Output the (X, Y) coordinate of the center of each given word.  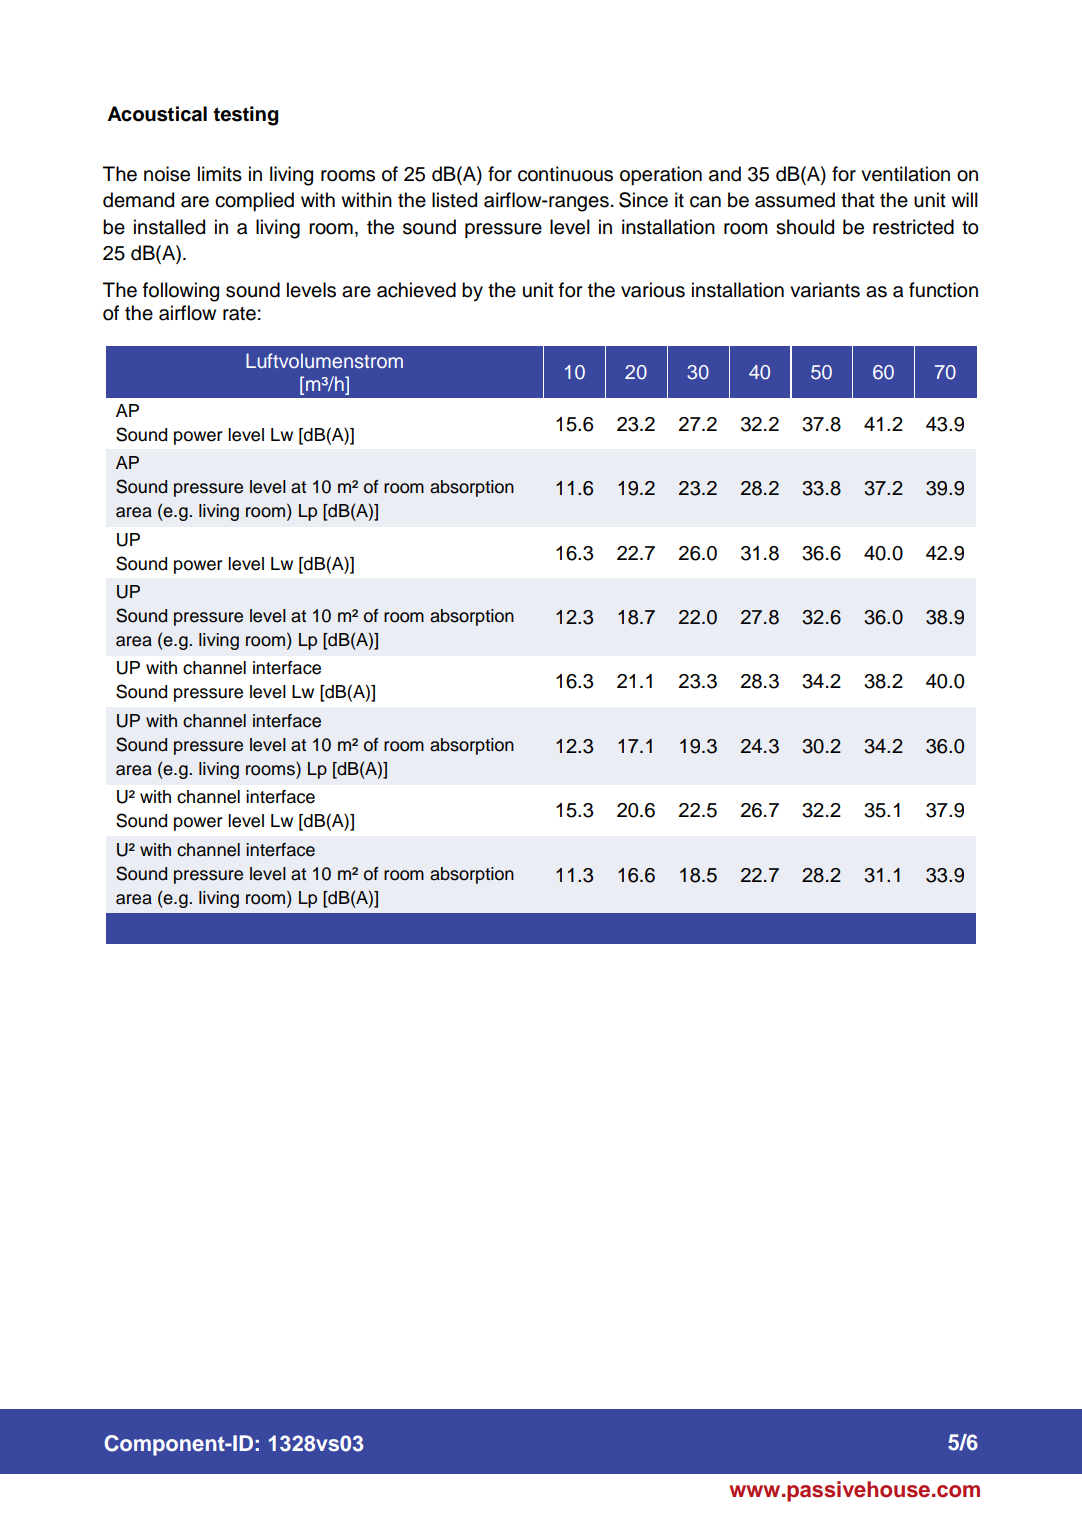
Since (643, 200)
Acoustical (157, 114)
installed (169, 227)
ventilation (905, 174)
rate (239, 314)
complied (254, 201)
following (181, 292)
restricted (913, 227)
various (653, 290)
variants (825, 290)
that (858, 200)
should (805, 227)
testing (246, 116)
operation (661, 175)
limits (220, 174)
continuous (565, 174)
